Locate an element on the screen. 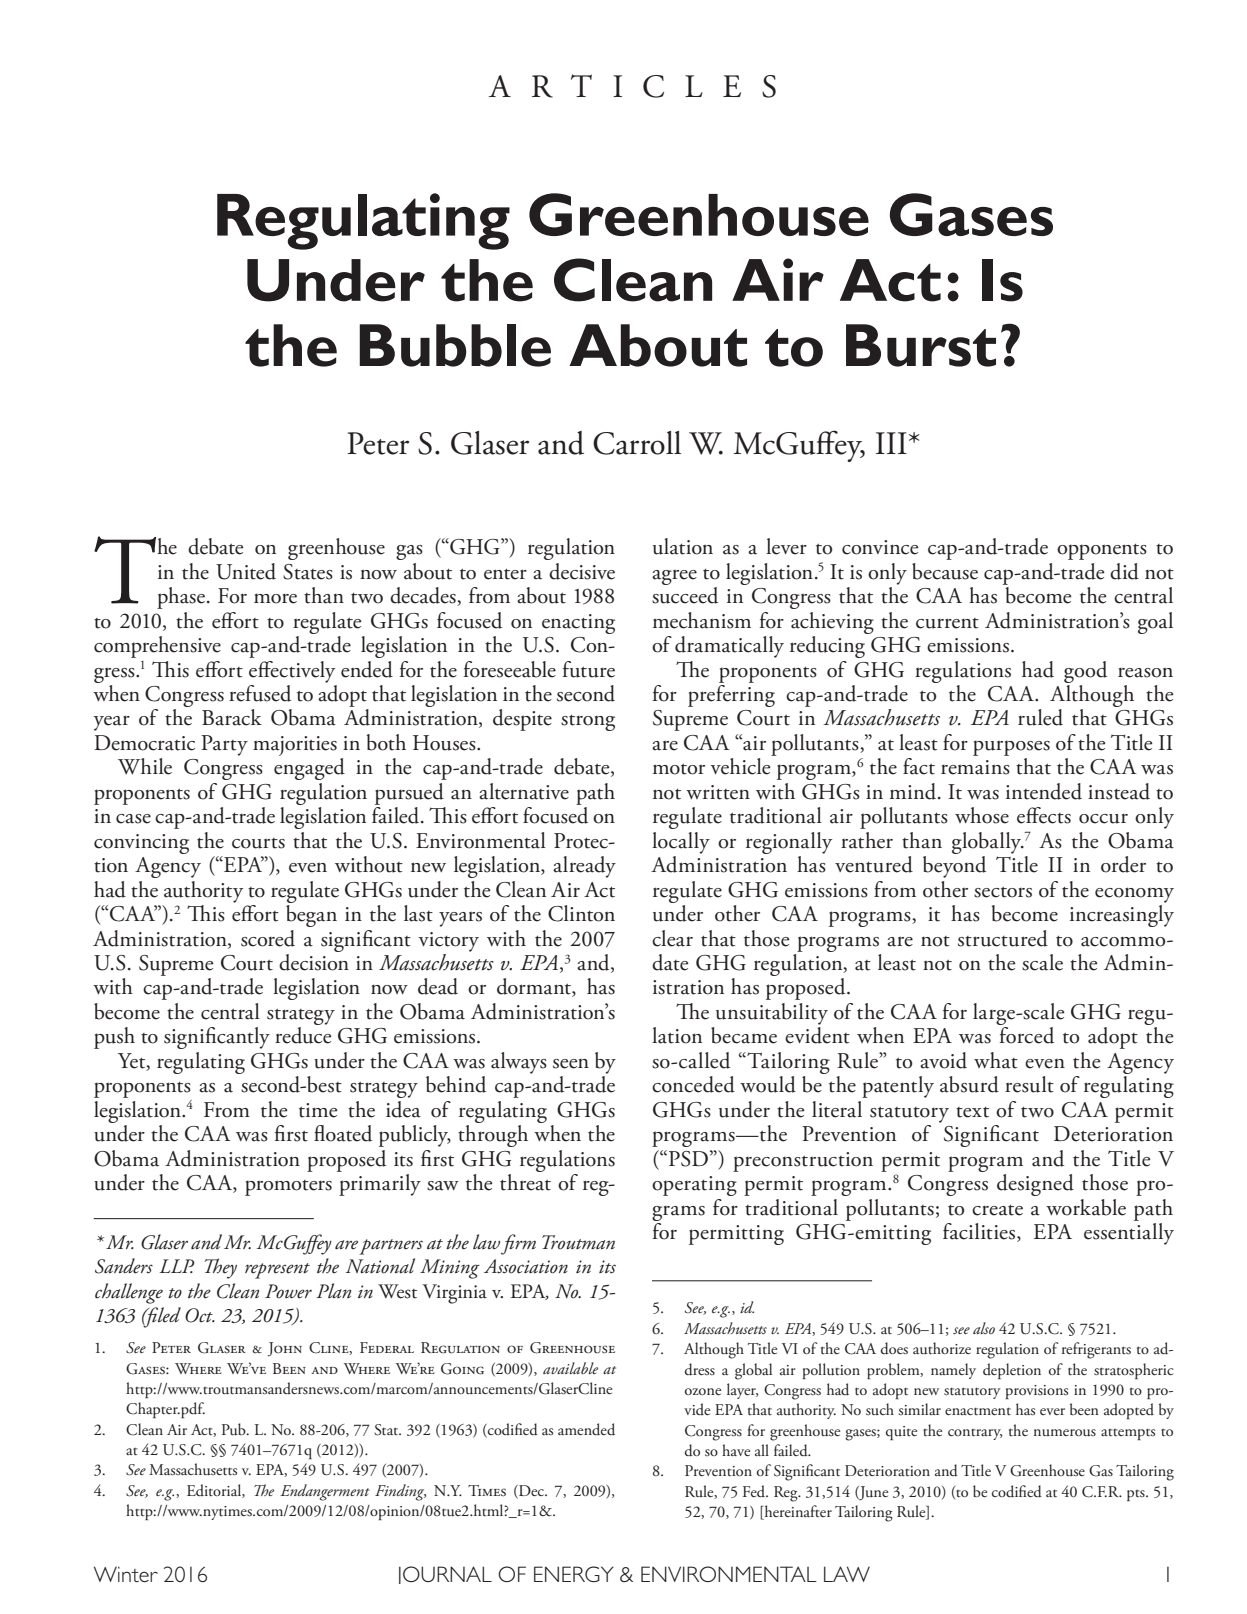  Carroll is located at coordinates (637, 443).
